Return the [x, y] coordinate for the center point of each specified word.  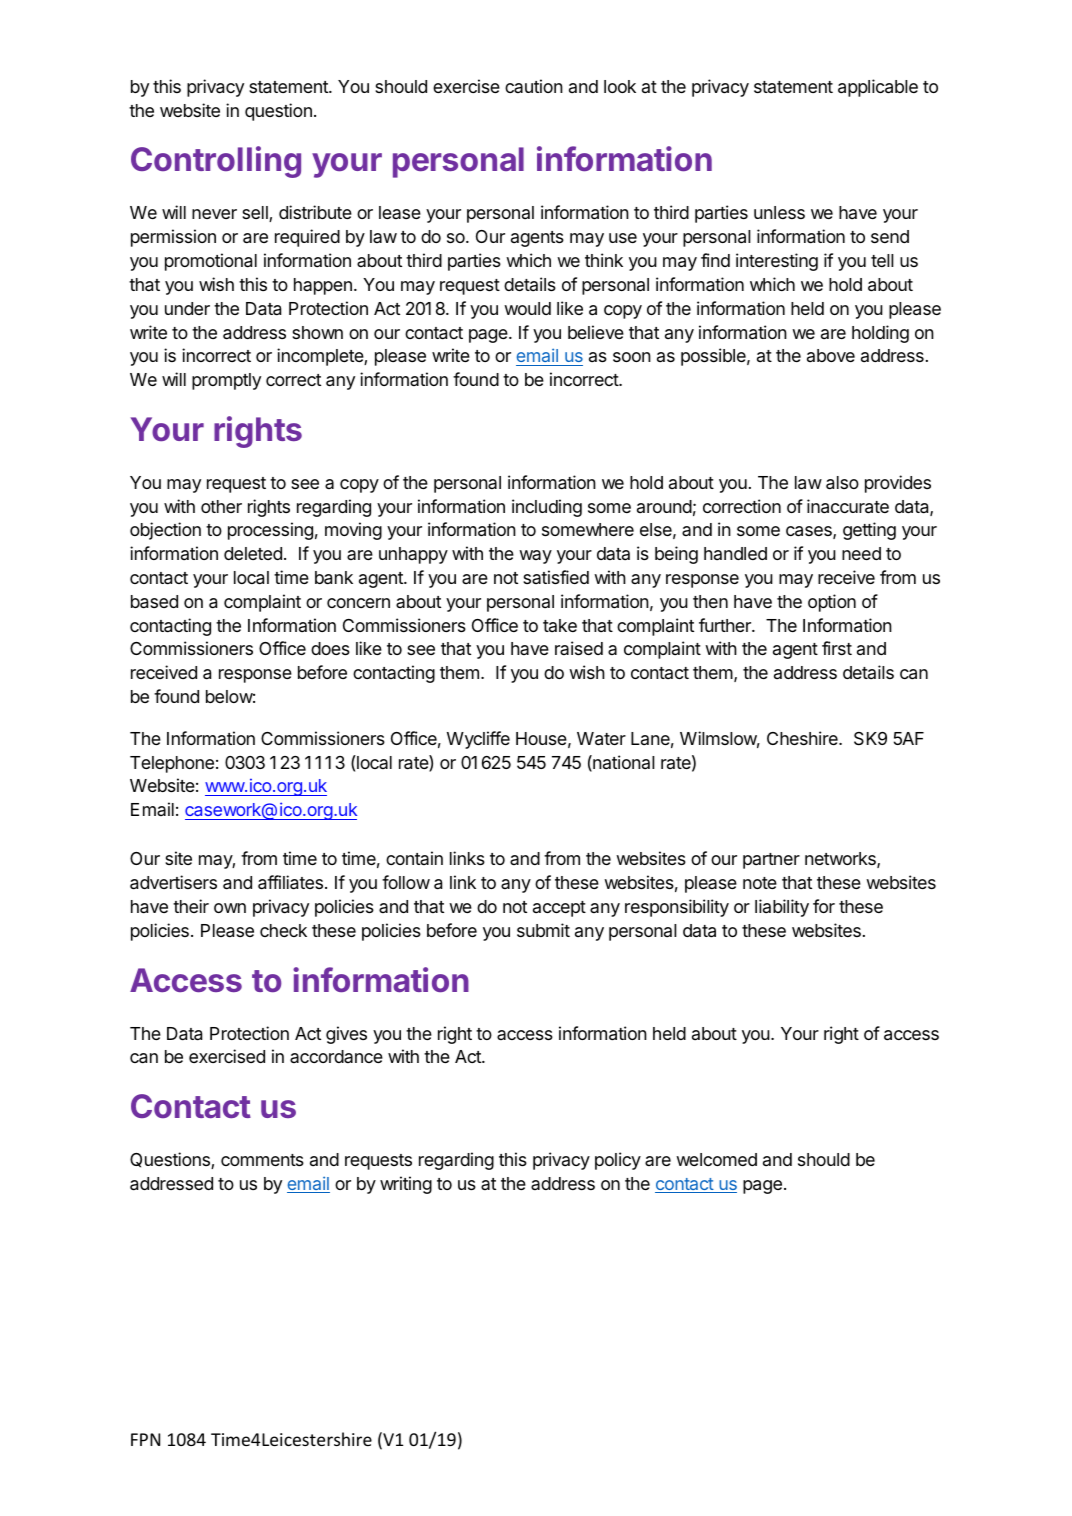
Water [601, 739]
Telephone [172, 764]
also [842, 483]
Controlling [216, 162]
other [221, 506]
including [547, 508]
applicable [878, 88]
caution [534, 86]
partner [771, 861]
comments [262, 1160]
